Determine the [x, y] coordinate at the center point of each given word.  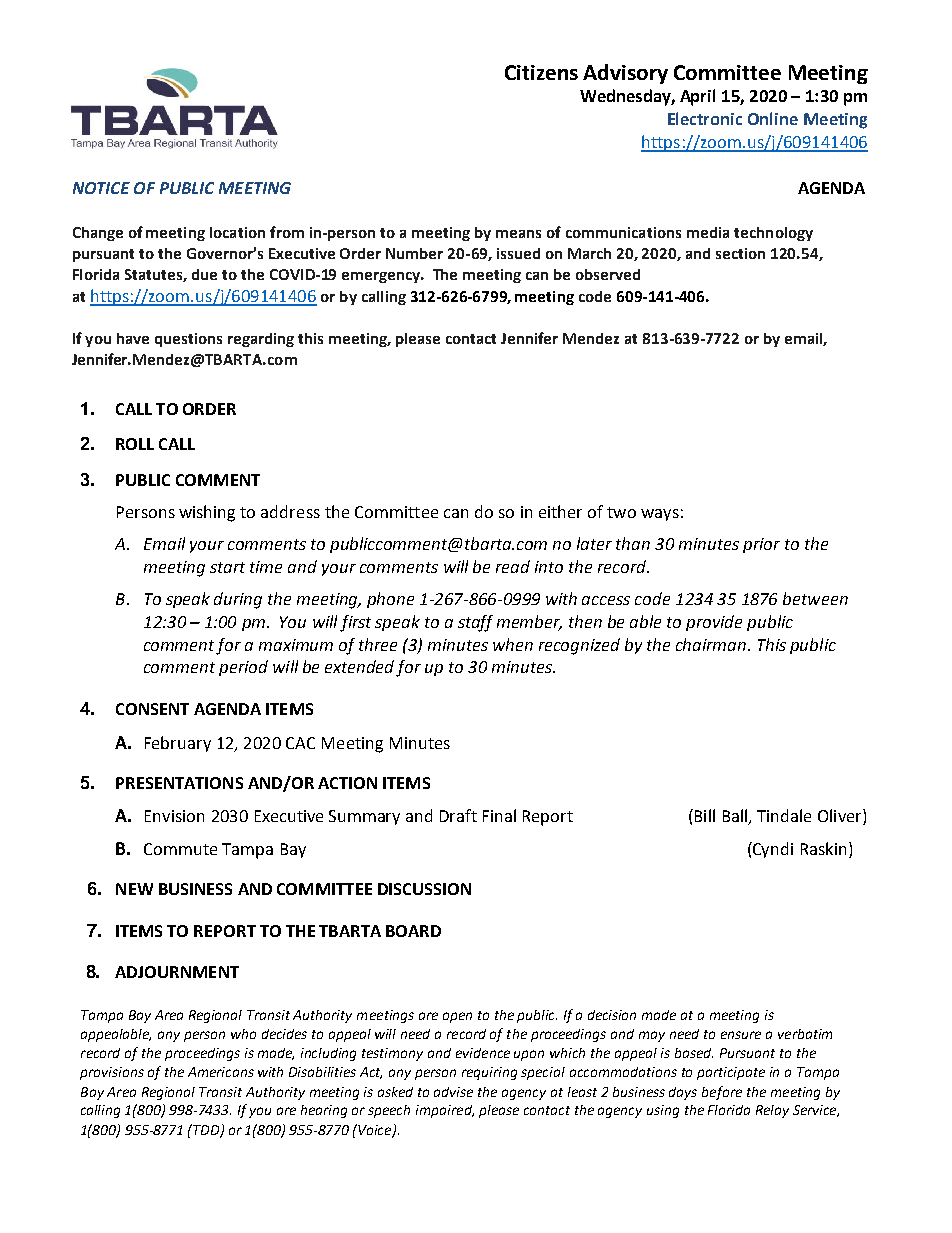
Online [773, 118]
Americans [221, 1072]
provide [714, 623]
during [238, 600]
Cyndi [772, 850]
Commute [180, 849]
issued [518, 253]
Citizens [541, 72]
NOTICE [101, 188]
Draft [458, 815]
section [740, 253]
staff [475, 623]
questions [188, 340]
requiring [489, 1073]
